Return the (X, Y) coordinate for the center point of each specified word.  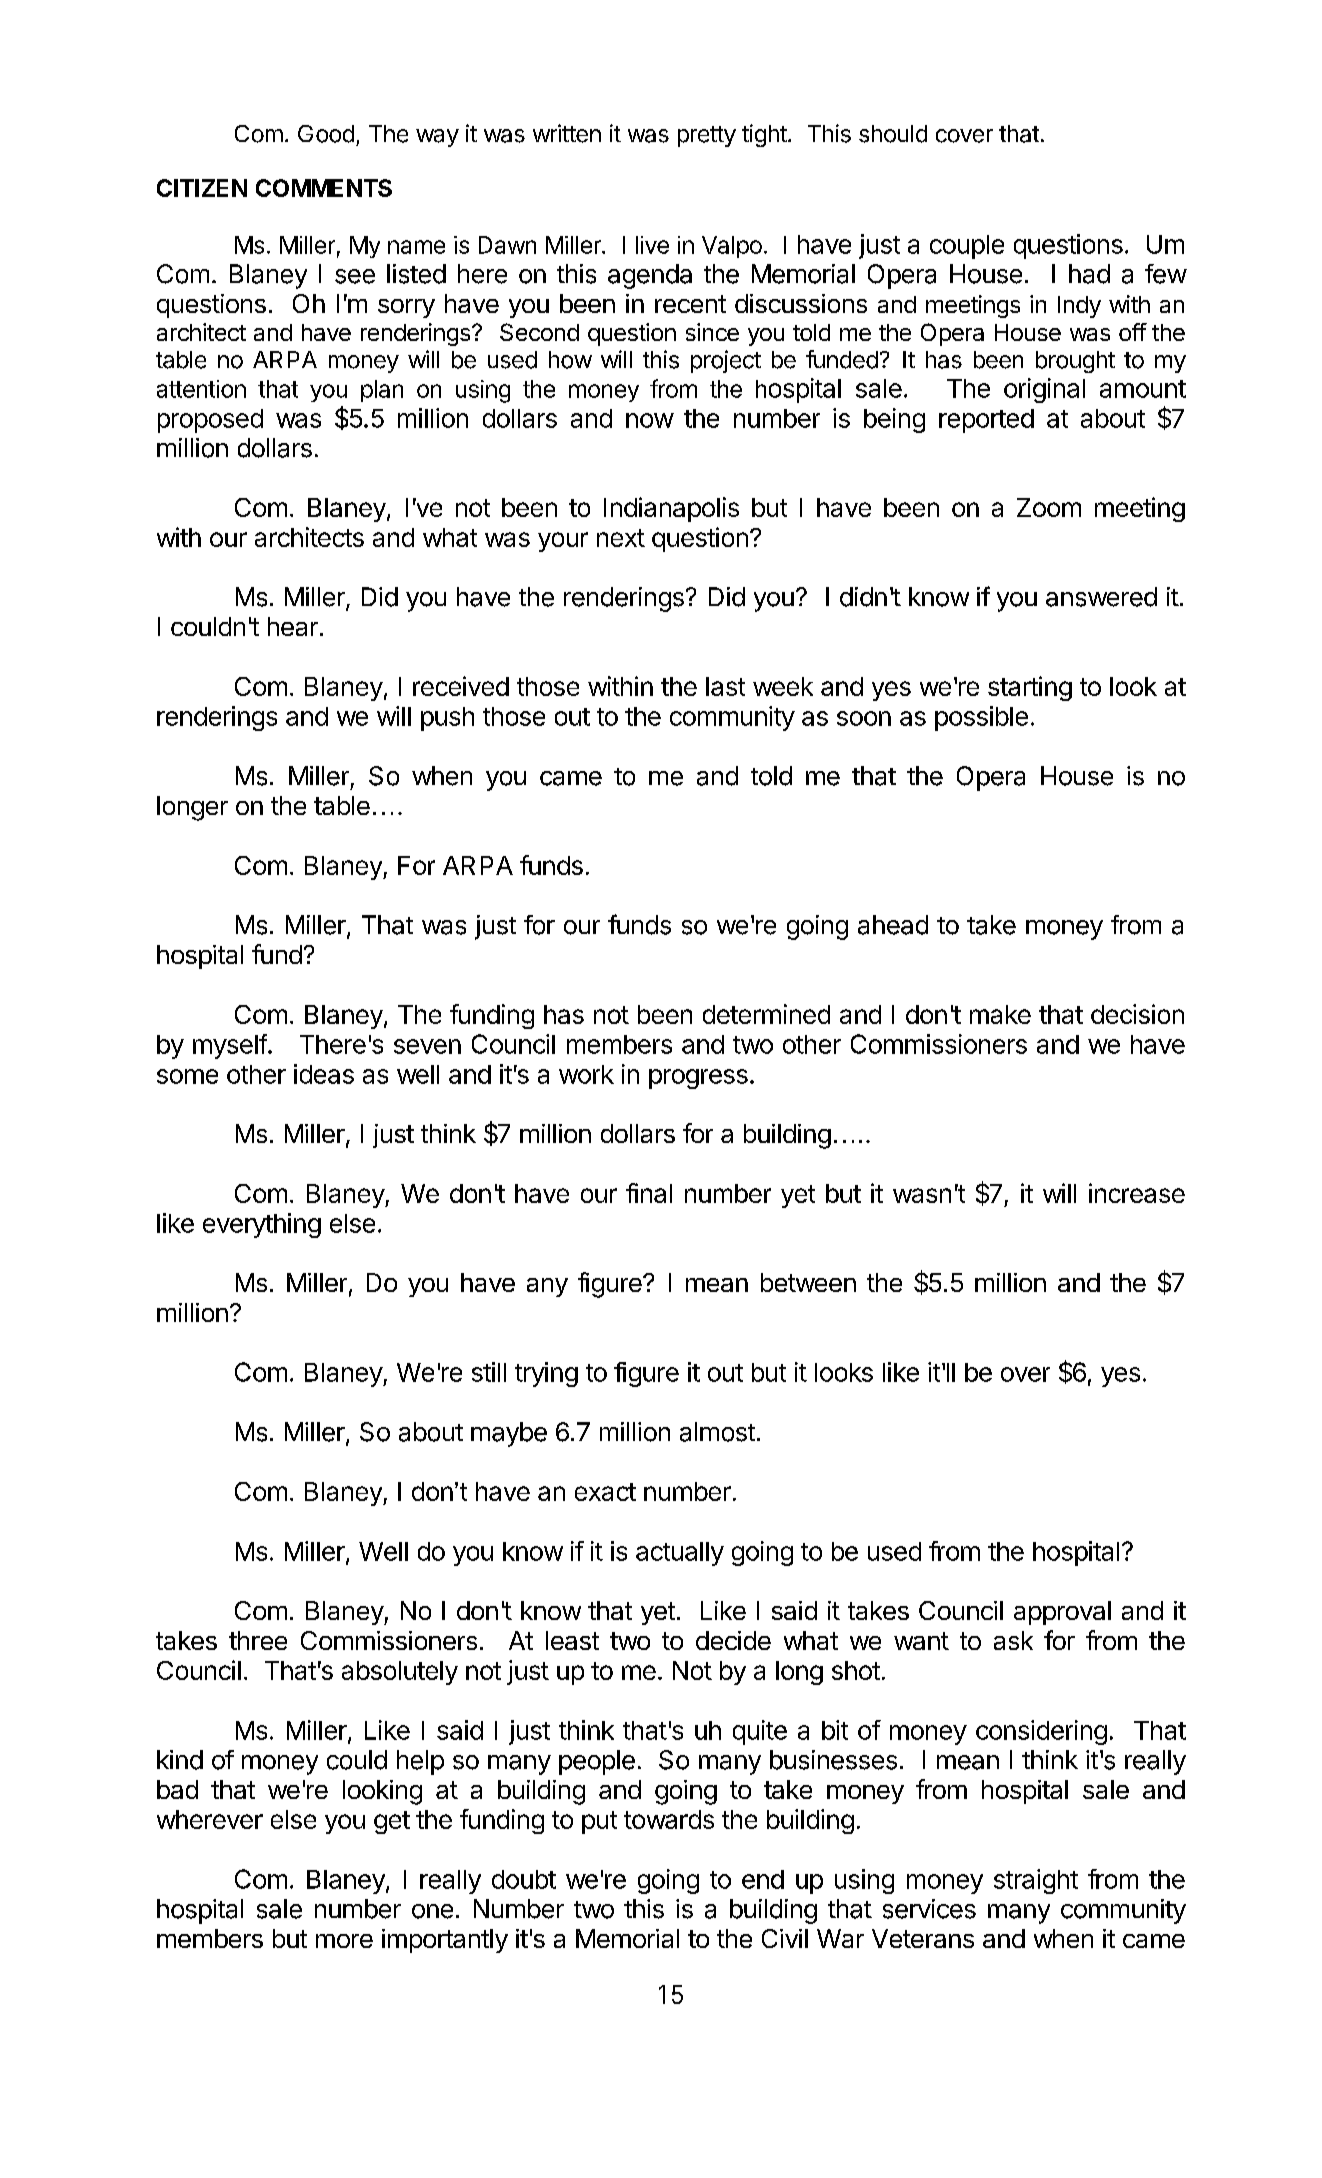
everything (262, 1225)
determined (766, 1014)
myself (230, 1046)
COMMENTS (324, 188)
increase (1137, 1193)
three (258, 1640)
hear (293, 626)
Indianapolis (671, 509)
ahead (893, 925)
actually (680, 1554)
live (652, 245)
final (649, 1193)
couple (967, 247)
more (344, 1941)
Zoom (1049, 507)
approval (1062, 1613)
